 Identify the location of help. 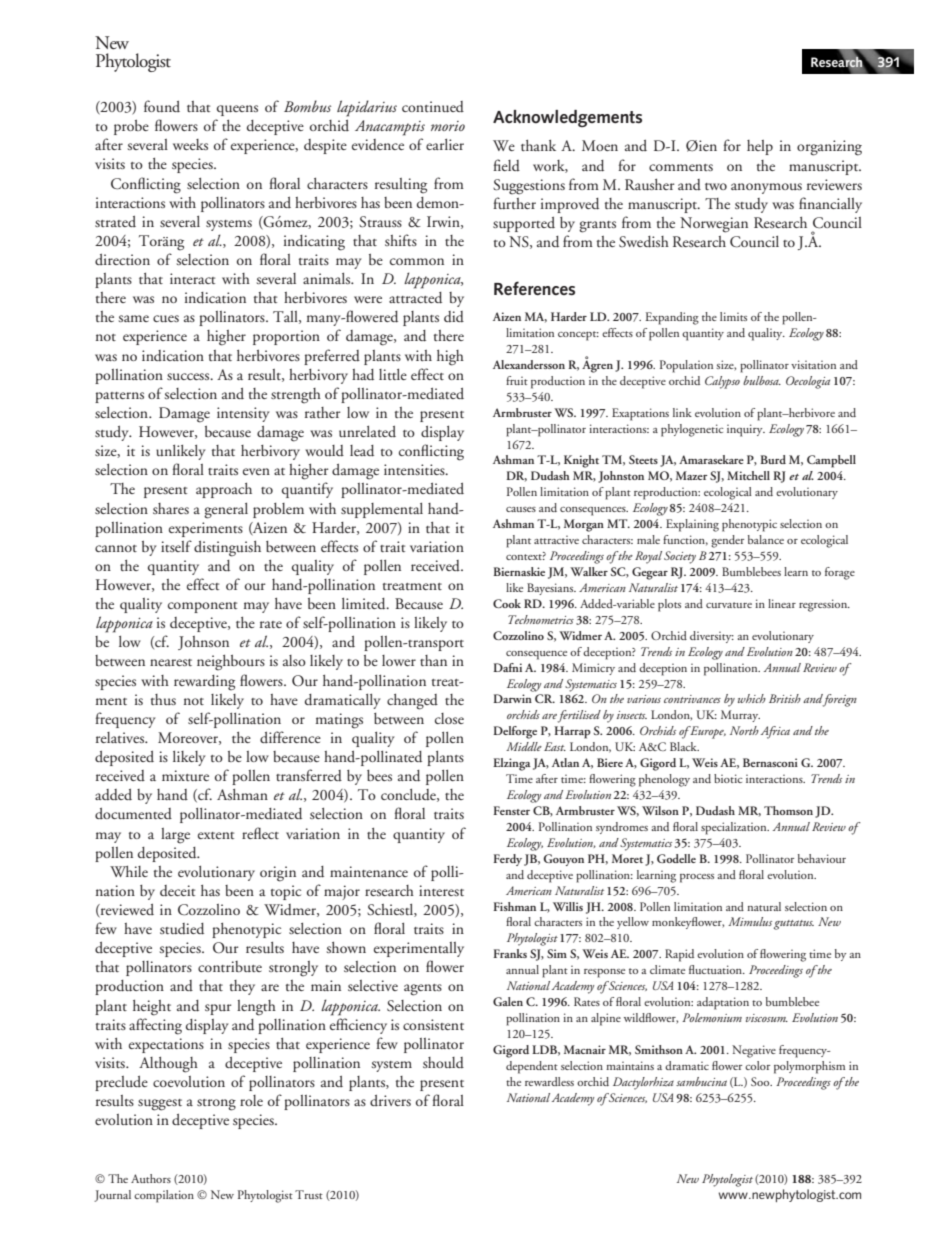
(760, 147).
